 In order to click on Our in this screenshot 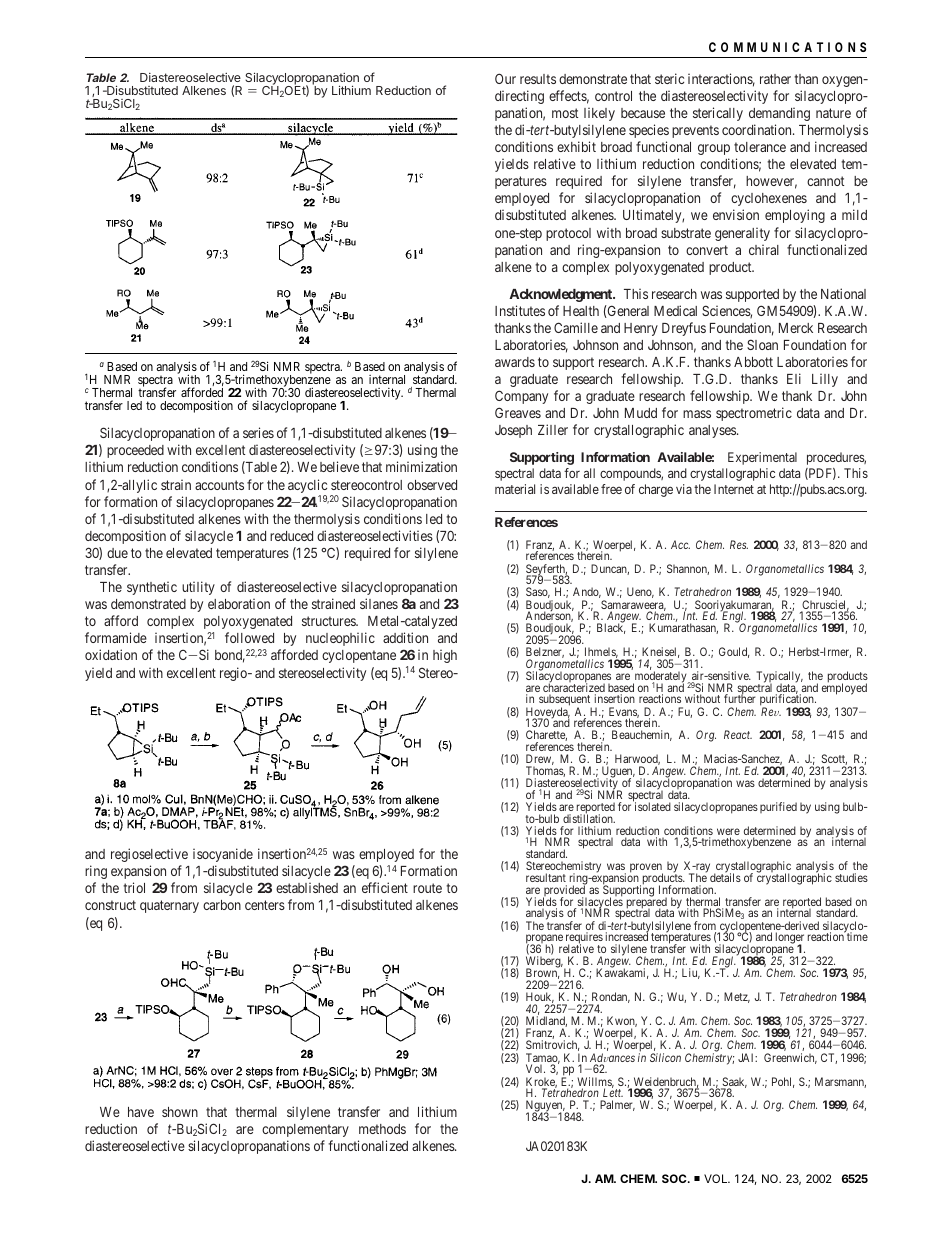, I will do `click(505, 78)`.
